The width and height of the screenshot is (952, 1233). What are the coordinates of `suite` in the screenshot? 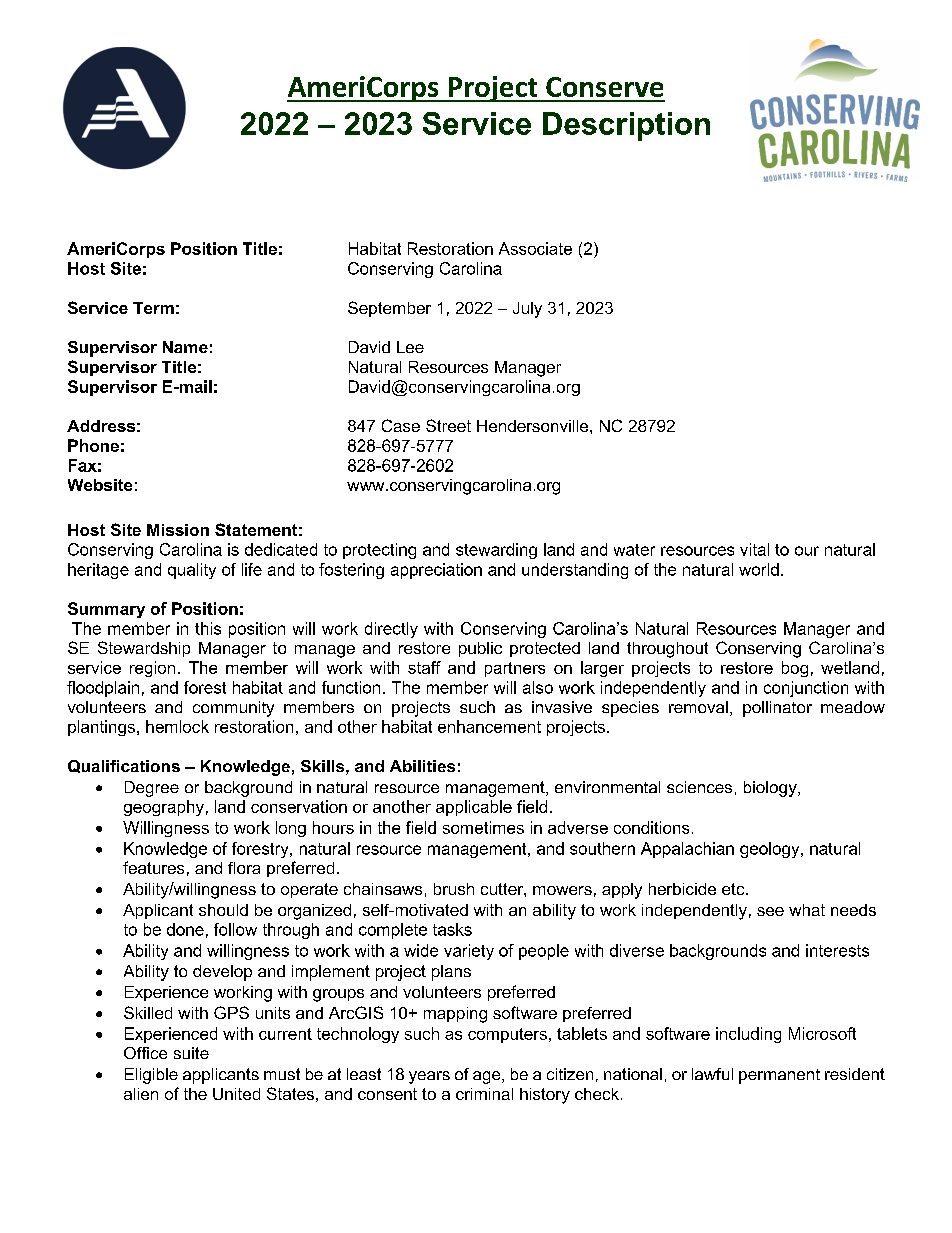 It's located at (191, 1053).
